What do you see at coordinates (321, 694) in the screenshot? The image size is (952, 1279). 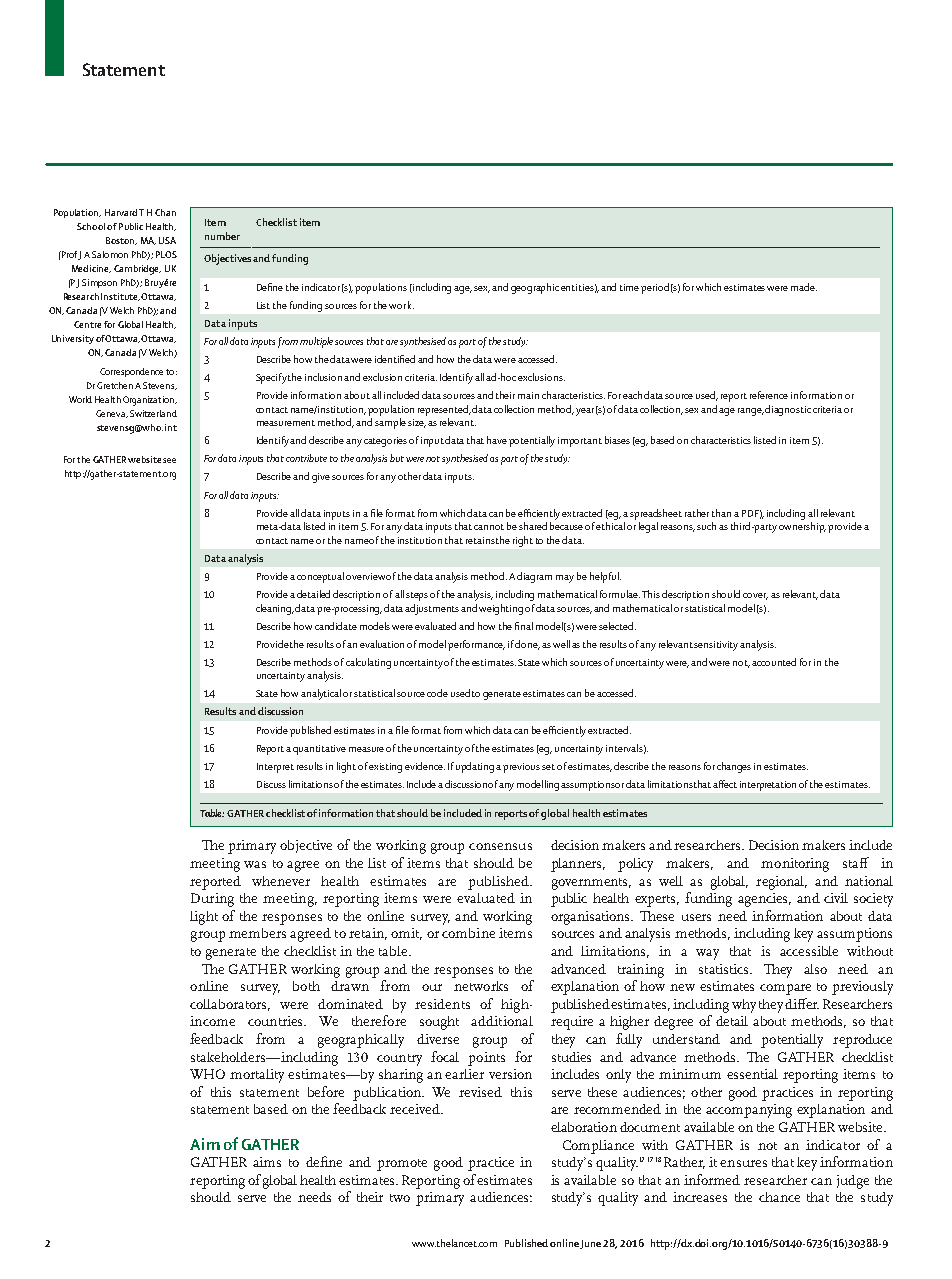 I see `analytical` at bounding box center [321, 694].
